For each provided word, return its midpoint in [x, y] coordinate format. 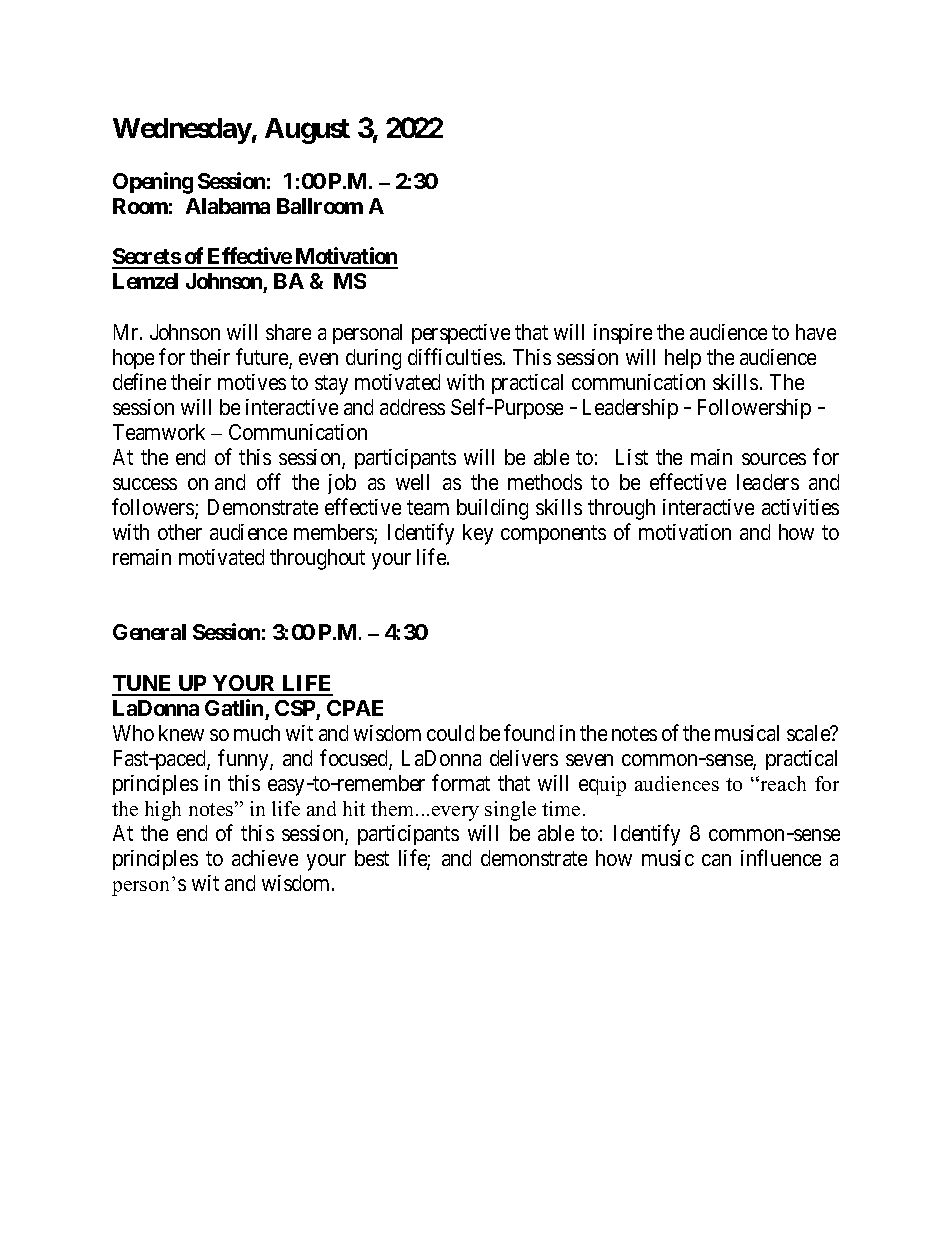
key [478, 534]
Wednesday [182, 131]
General [149, 632]
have [816, 332]
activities [800, 507]
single [510, 811]
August [307, 131]
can [716, 860]
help [683, 359]
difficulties [455, 356]
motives [252, 382]
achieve [265, 858]
